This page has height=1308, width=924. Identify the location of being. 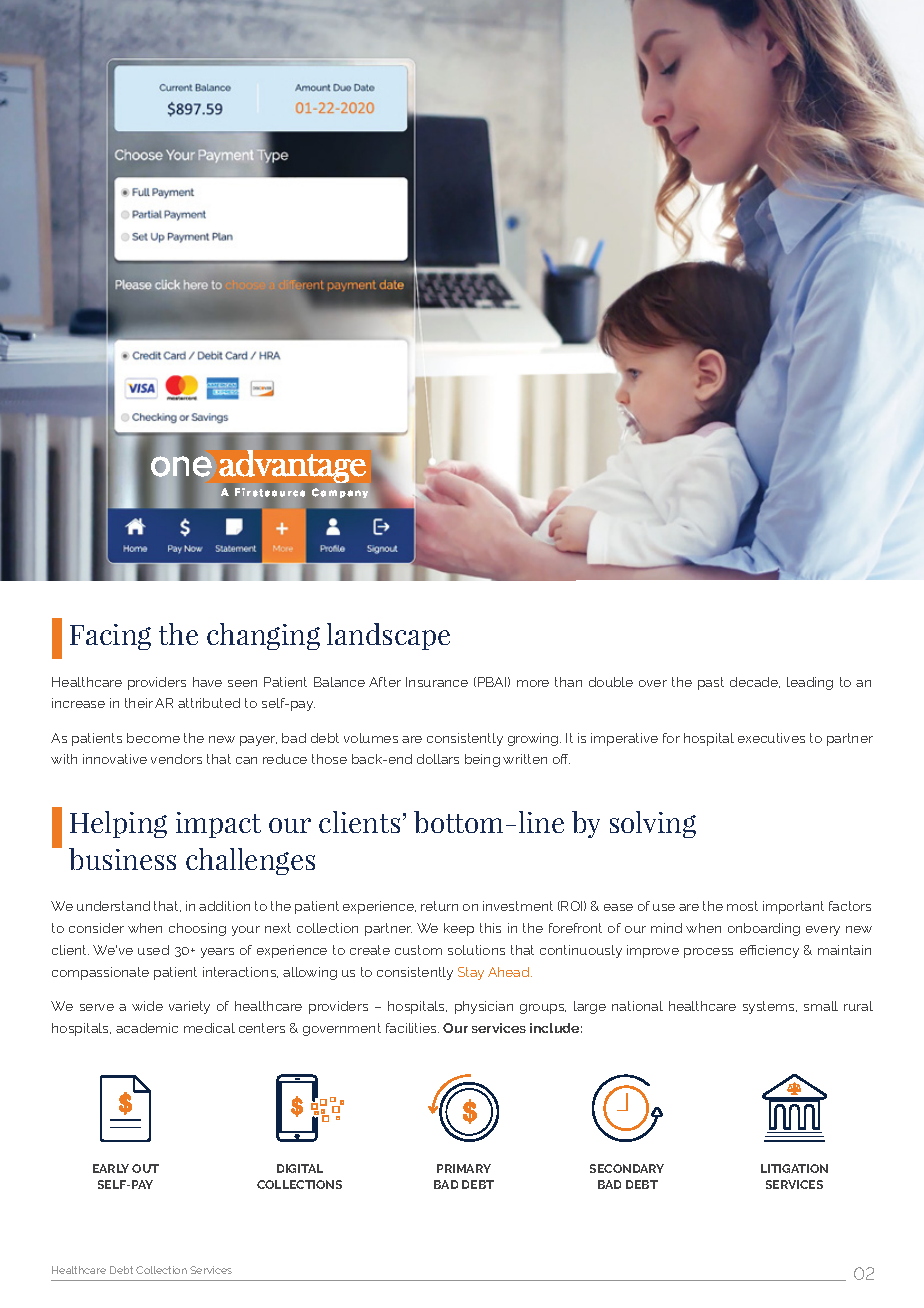
(482, 760).
